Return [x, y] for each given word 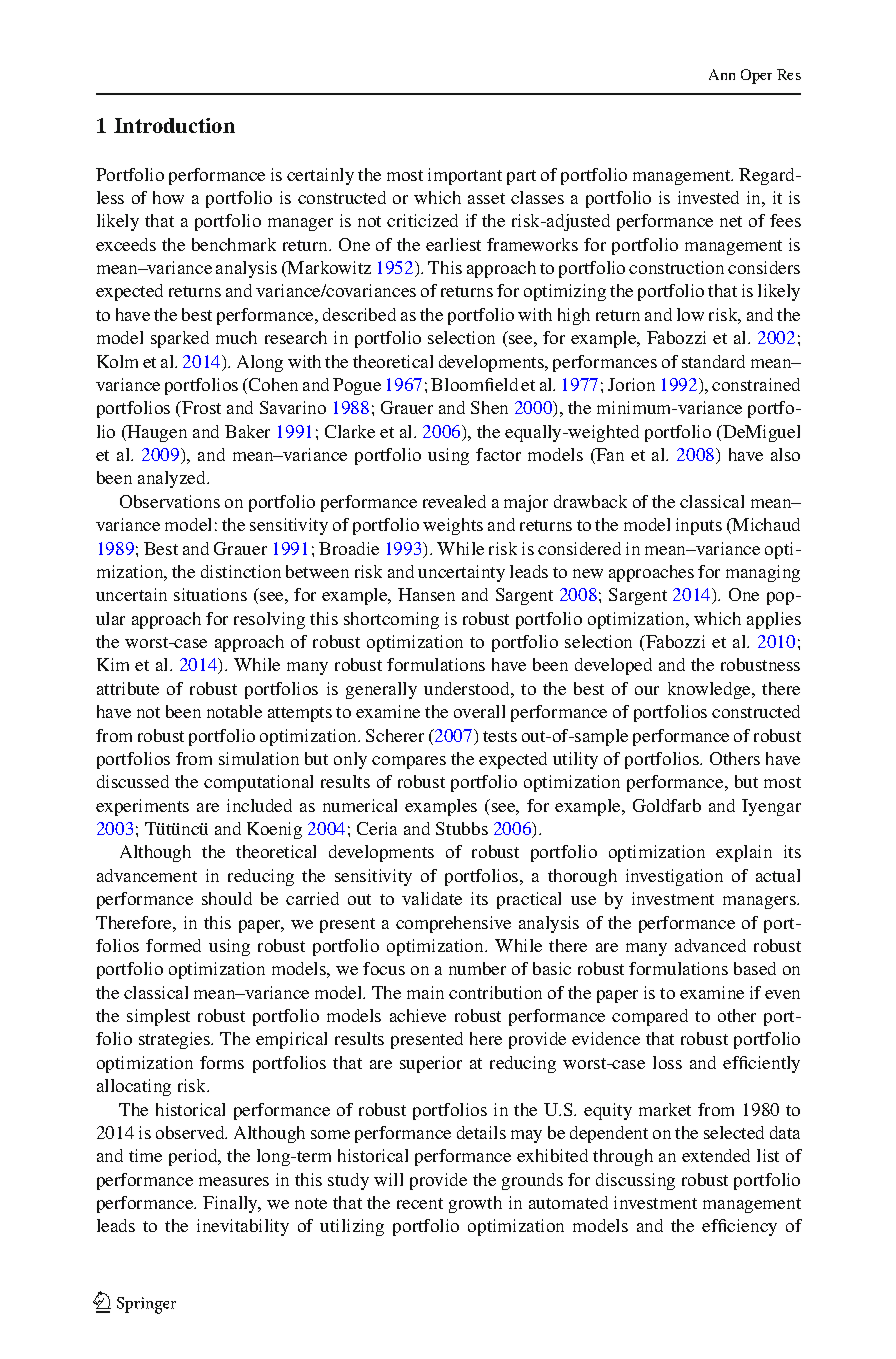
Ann [722, 74]
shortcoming [391, 620]
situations [210, 594]
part [521, 177]
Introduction [174, 125]
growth [475, 1204]
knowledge [710, 690]
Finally [231, 1204]
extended [716, 1155]
